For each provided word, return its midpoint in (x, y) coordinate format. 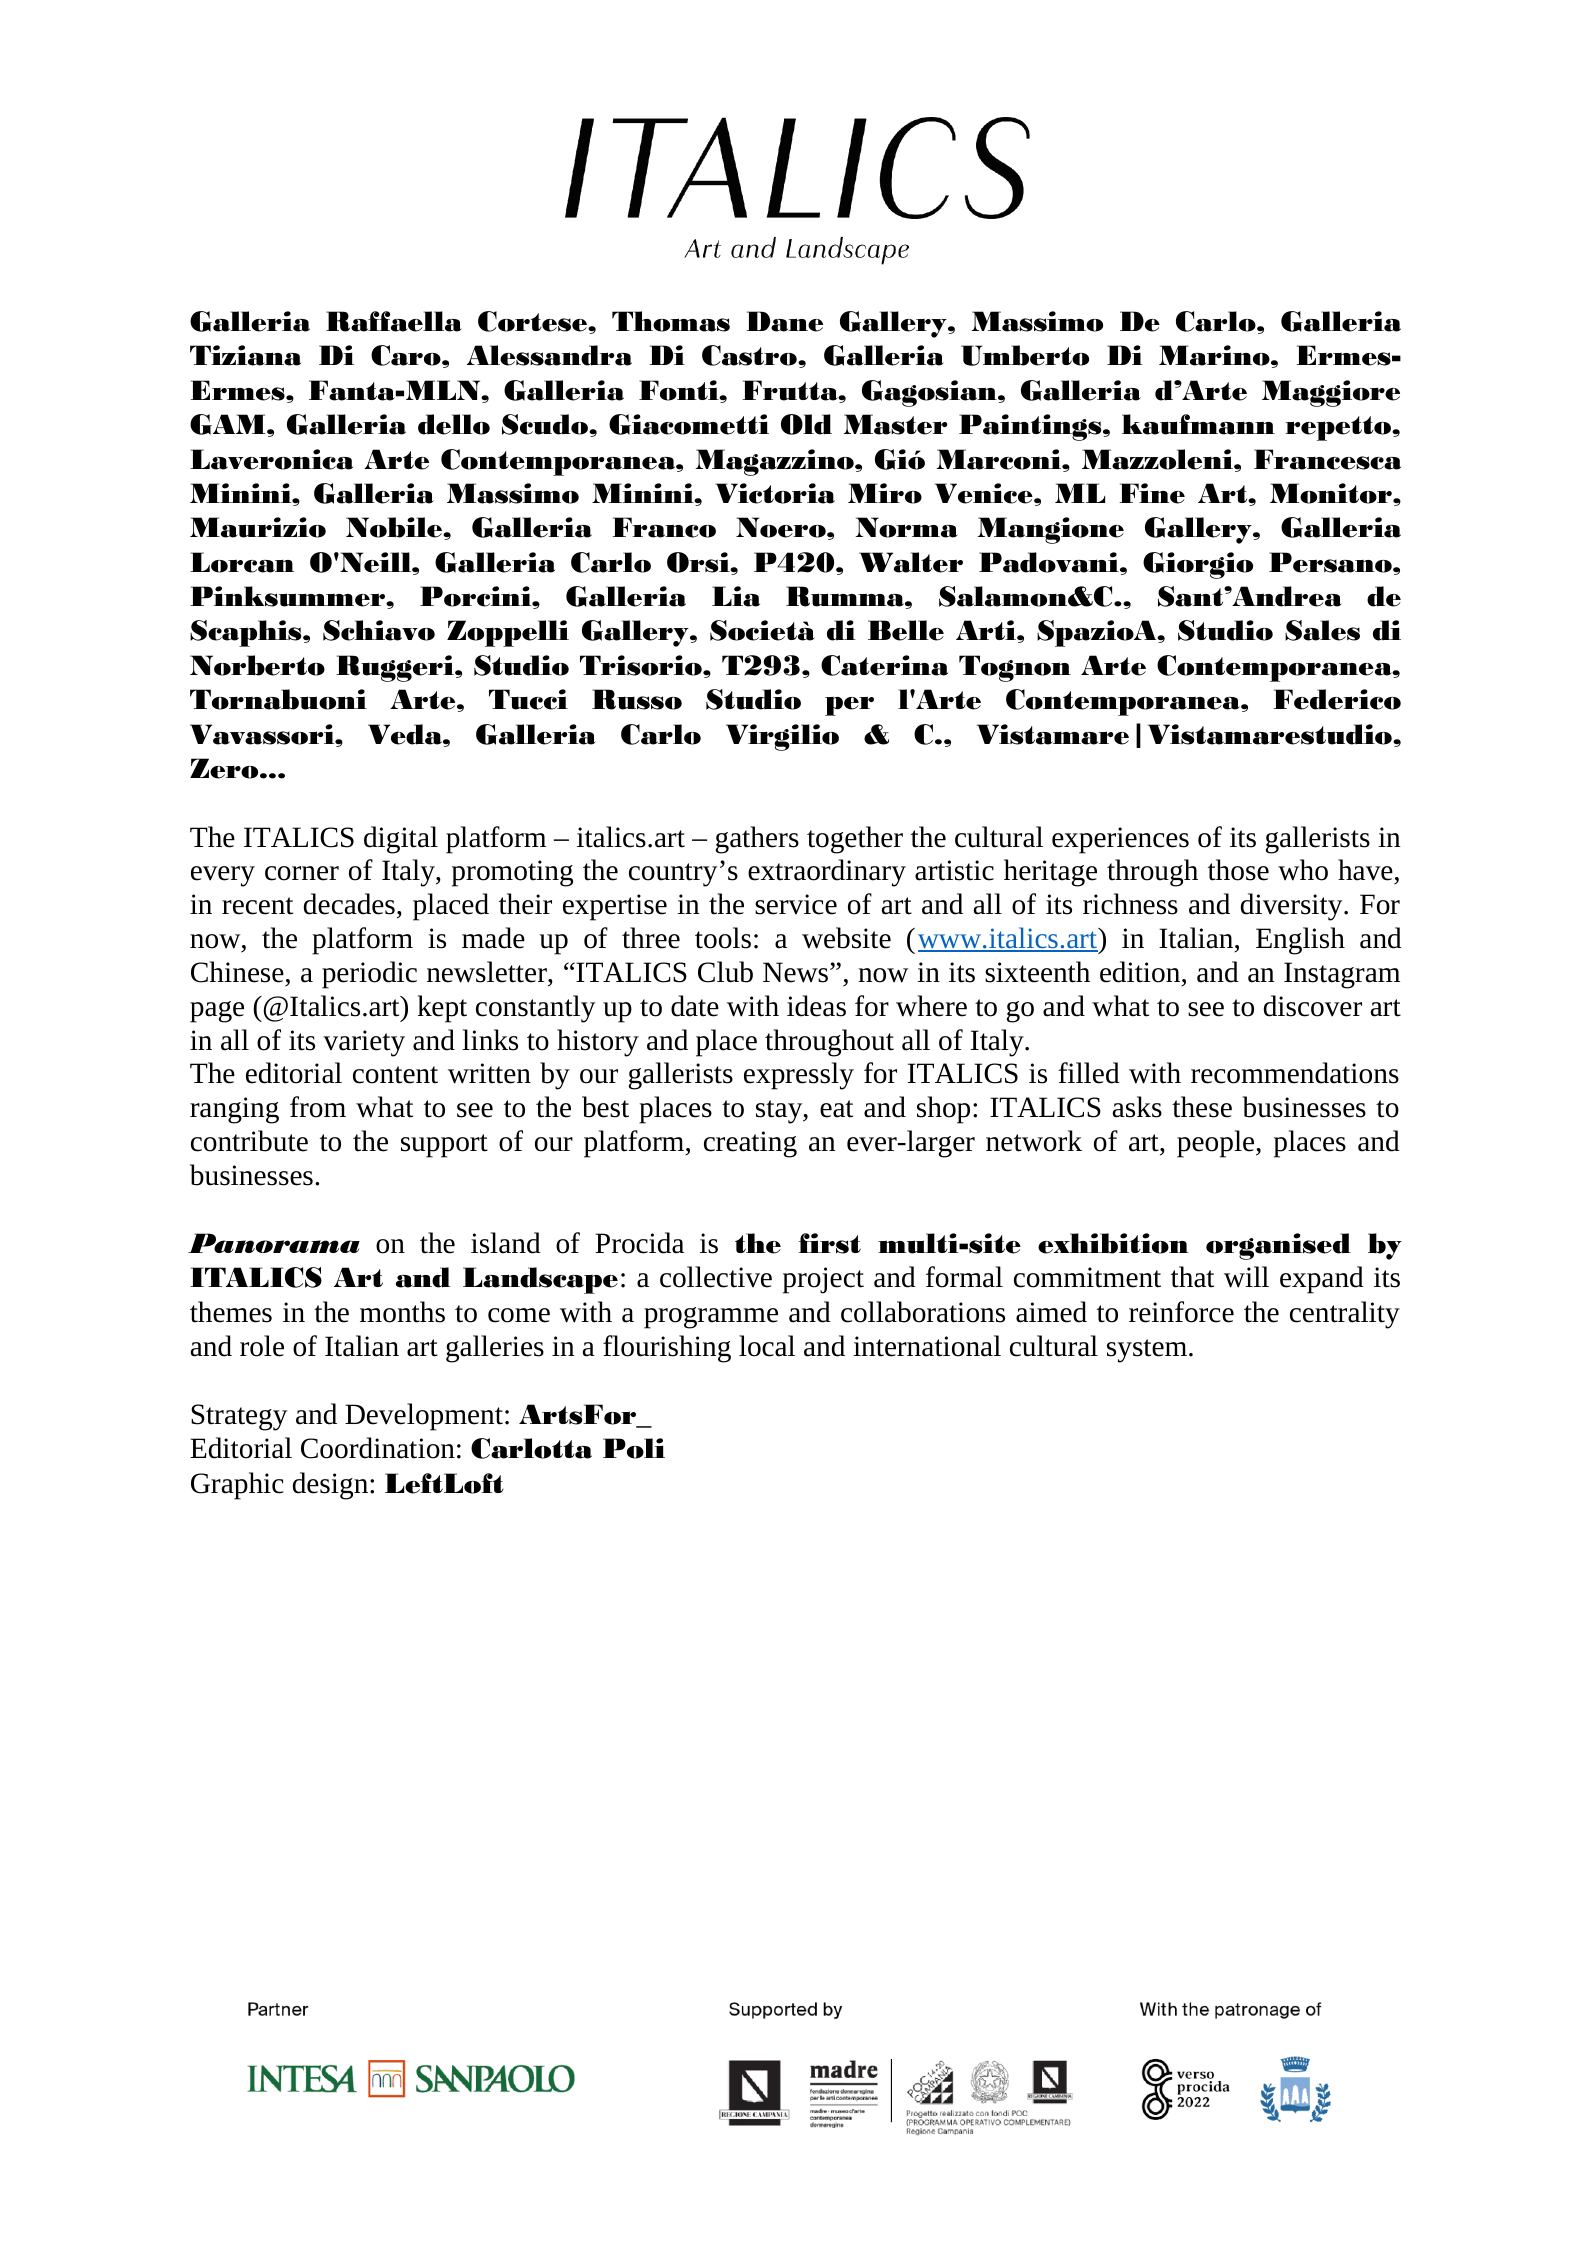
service (796, 904)
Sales (1322, 630)
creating (750, 1144)
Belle (906, 630)
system (1148, 1351)
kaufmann (1198, 424)
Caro (407, 355)
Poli (634, 1448)
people (1217, 1144)
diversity (1293, 907)
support (444, 1146)
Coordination (378, 1448)
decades (349, 904)
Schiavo (379, 630)
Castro (750, 355)
